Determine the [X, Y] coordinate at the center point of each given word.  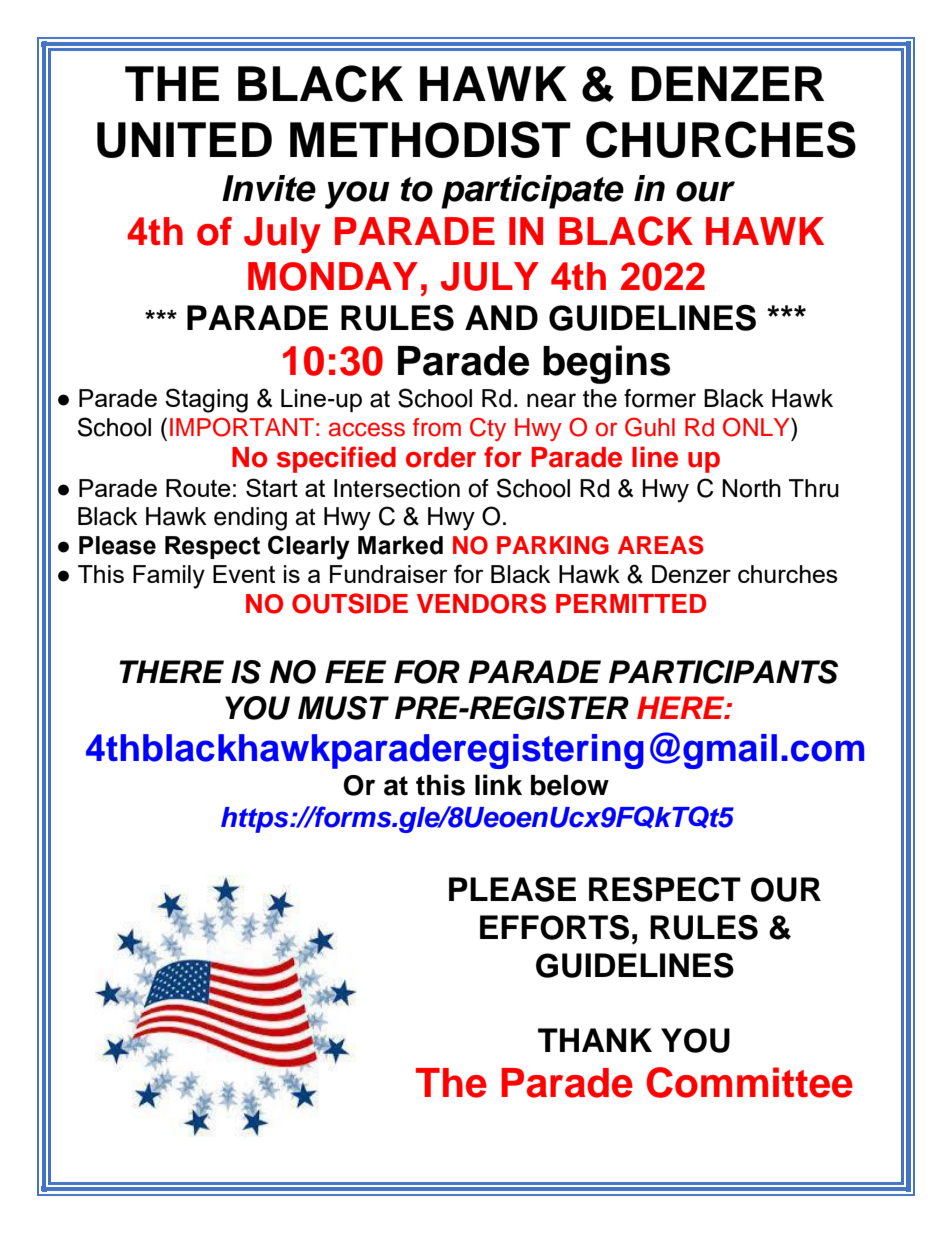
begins [606, 364]
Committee [749, 1082]
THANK [595, 1040]
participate [532, 192]
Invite [269, 188]
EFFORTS [554, 927]
